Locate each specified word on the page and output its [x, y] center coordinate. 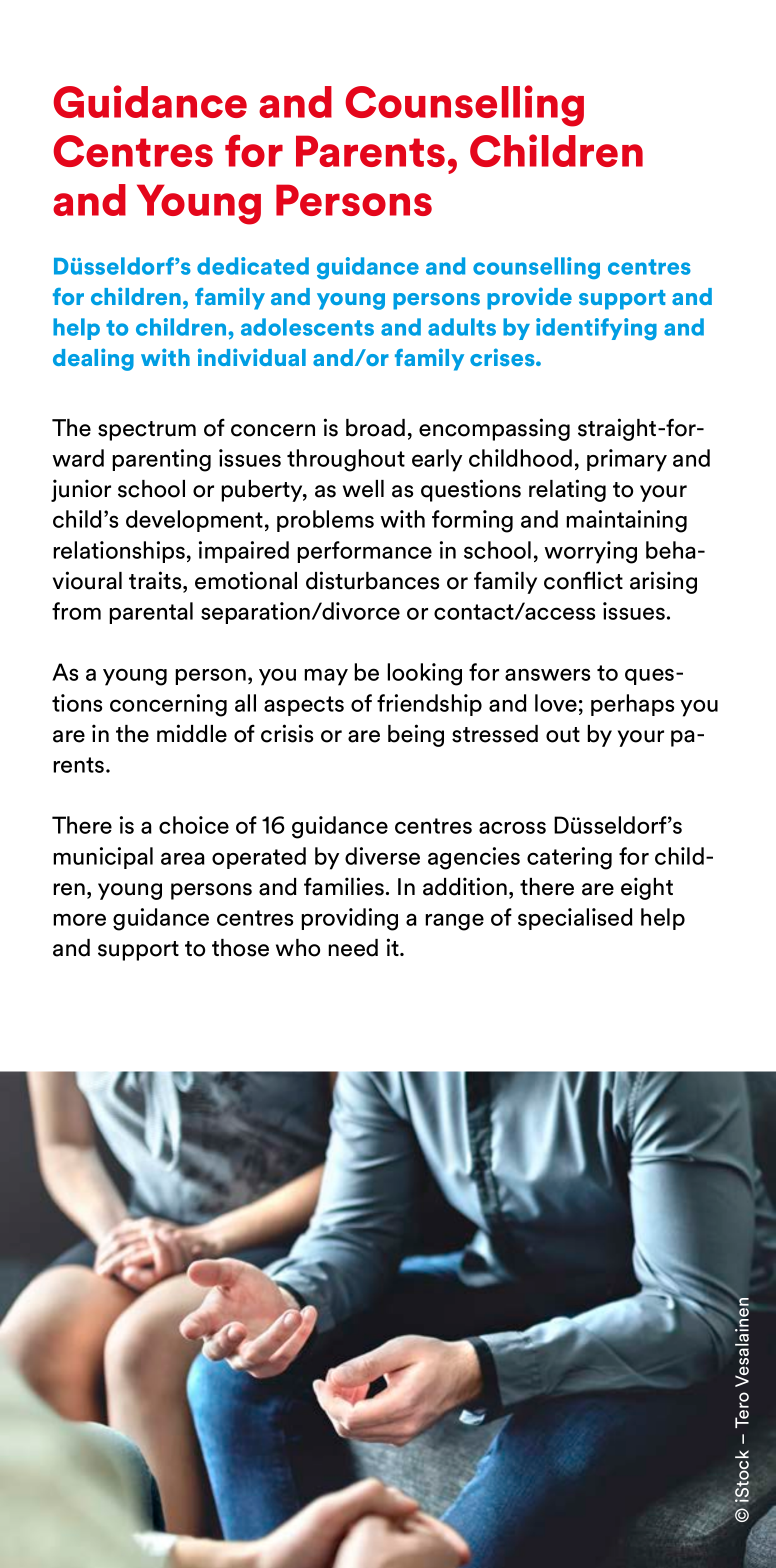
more [79, 919]
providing [349, 919]
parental [151, 613]
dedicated [253, 266]
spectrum [147, 431]
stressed [495, 734]
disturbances [372, 580]
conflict [583, 580]
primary [627, 460]
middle [192, 733]
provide [529, 298]
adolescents [307, 327]
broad [375, 428]
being [416, 735]
